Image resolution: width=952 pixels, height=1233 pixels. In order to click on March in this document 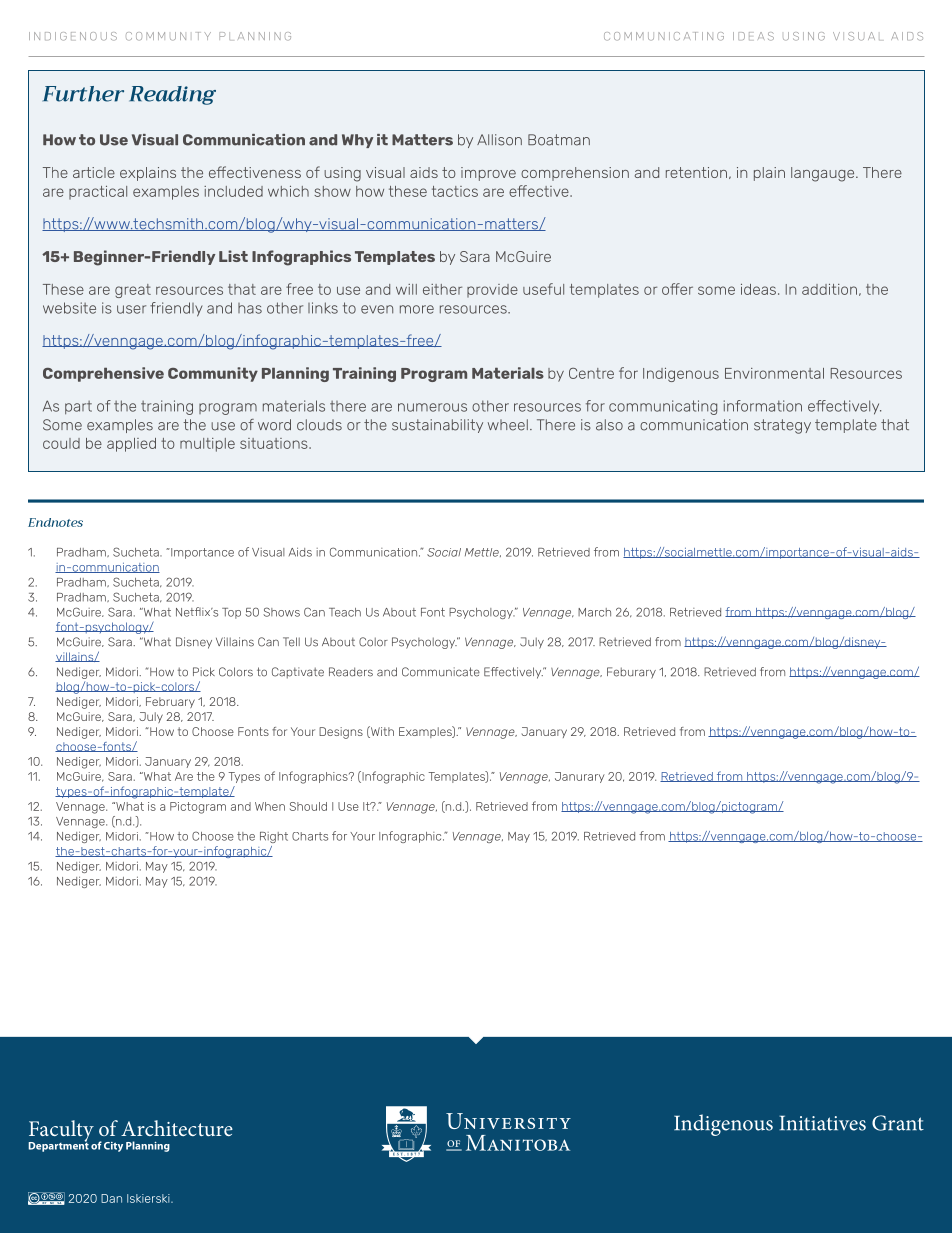, I will do `click(594, 612)`.
